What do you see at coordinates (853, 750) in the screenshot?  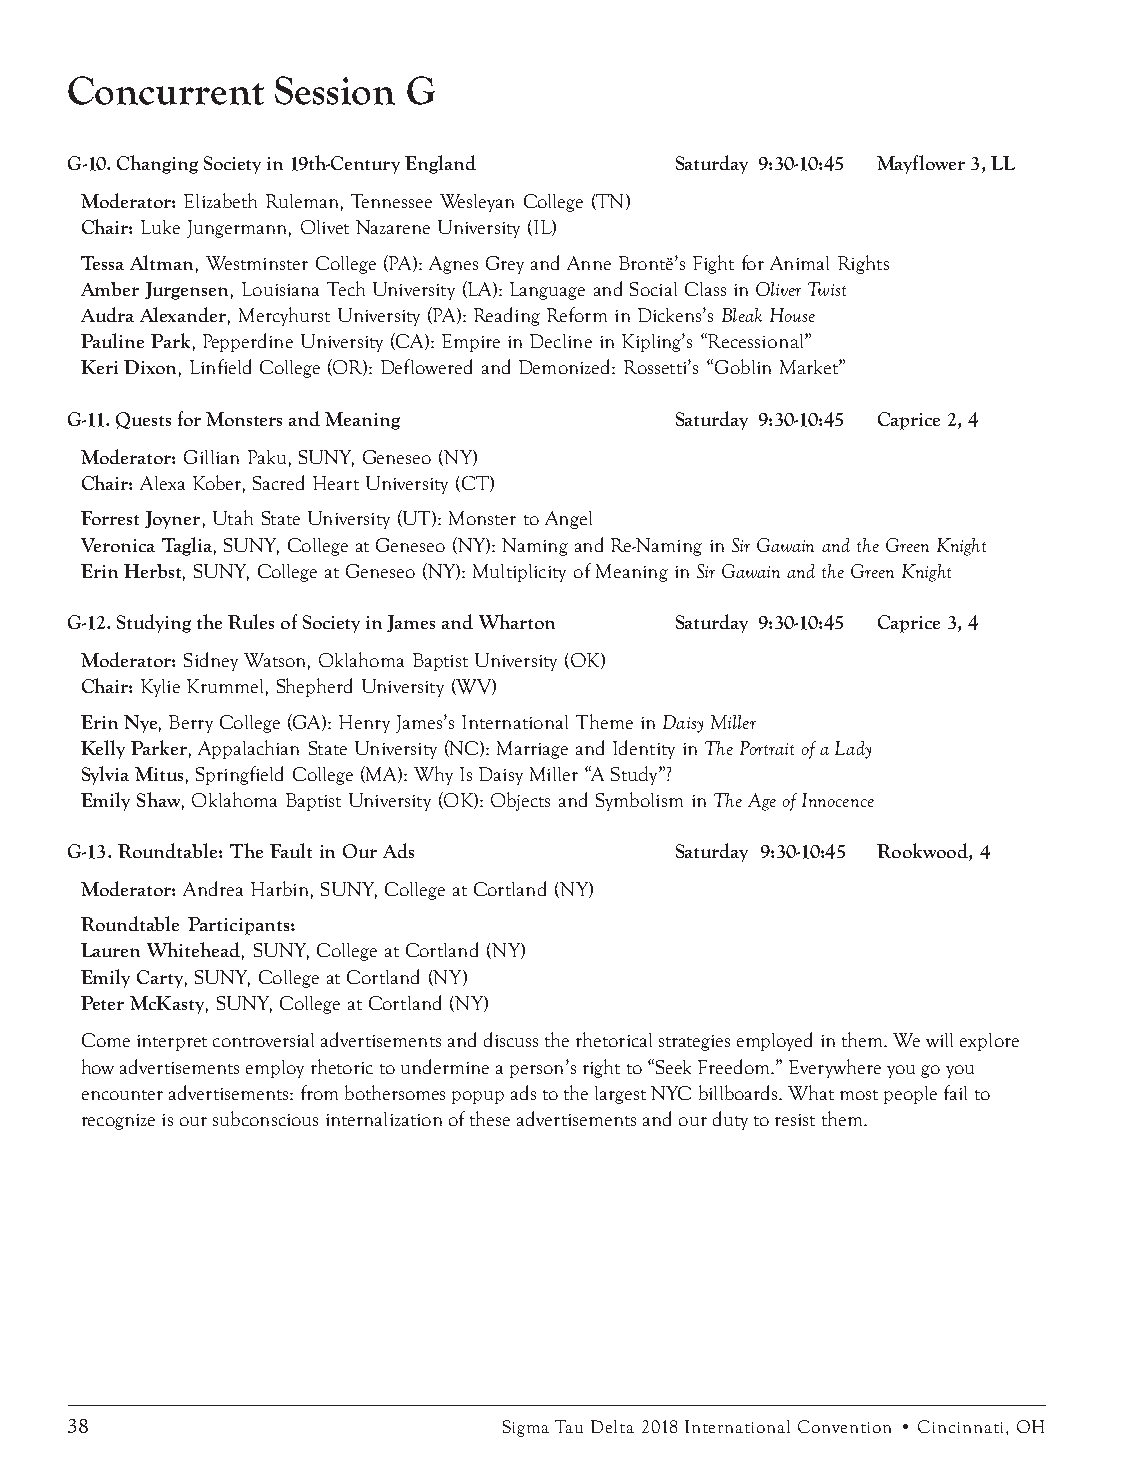 I see `Lady` at bounding box center [853, 750].
